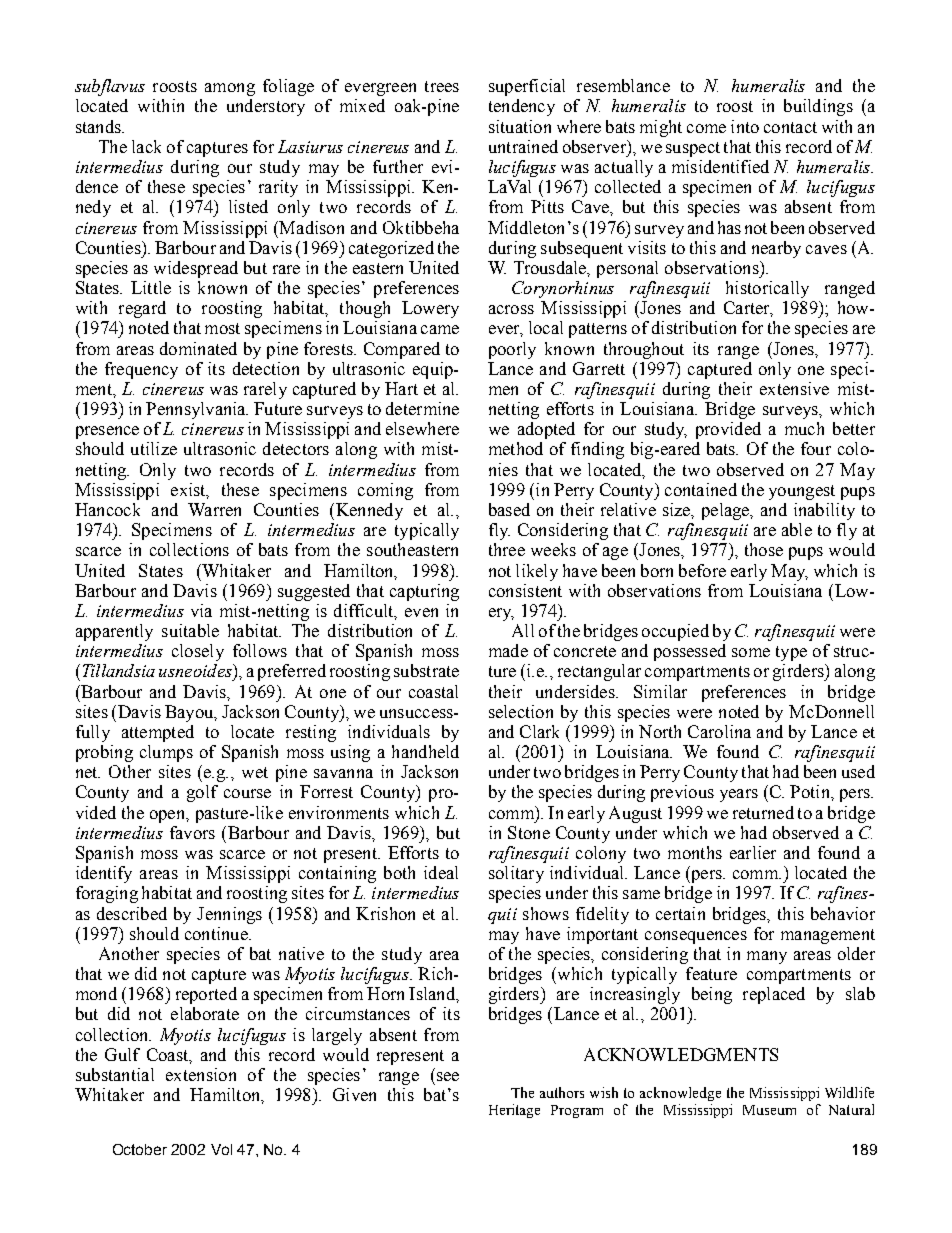 This screenshot has width=952, height=1233. Describe the element at coordinates (520, 126) in the screenshot. I see `situation` at that location.
